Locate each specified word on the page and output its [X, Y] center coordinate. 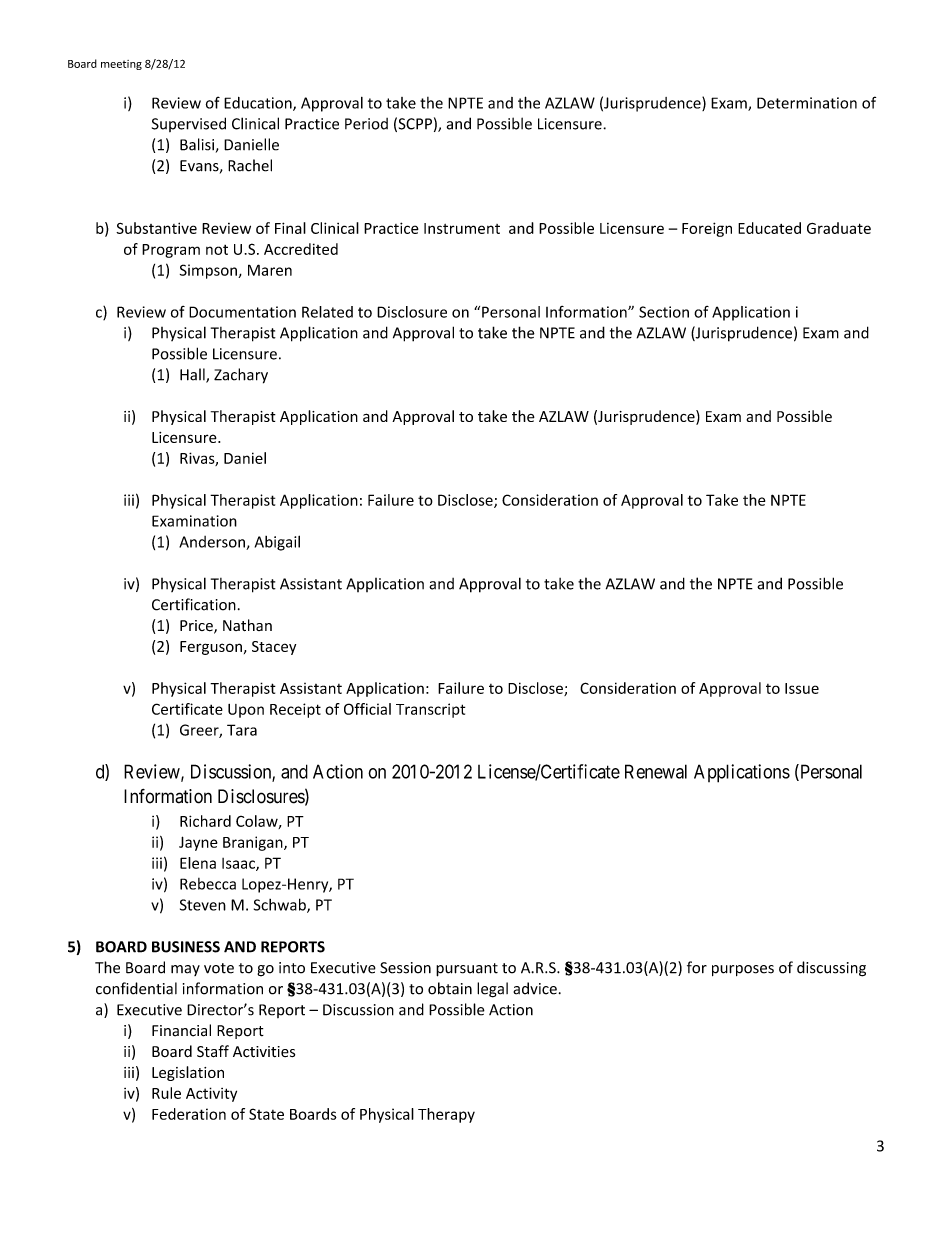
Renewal [656, 771]
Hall [193, 375]
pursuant [467, 970]
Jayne [198, 843]
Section [664, 312]
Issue [802, 688]
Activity [211, 1094]
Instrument [462, 228]
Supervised [189, 124]
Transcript [430, 710]
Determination [807, 103]
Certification [194, 604]
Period [366, 124]
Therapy [446, 1115]
